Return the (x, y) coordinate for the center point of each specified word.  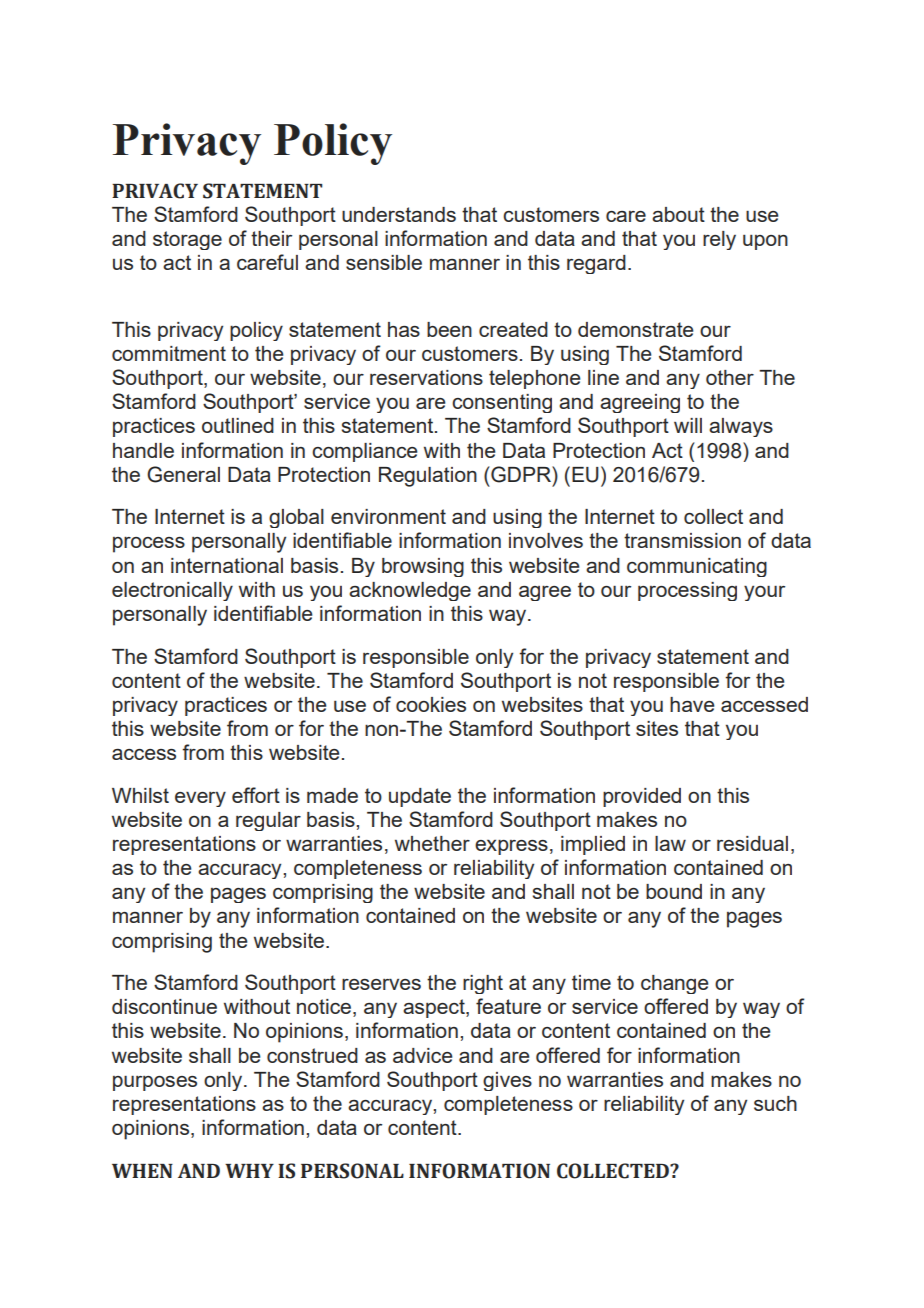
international (227, 565)
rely (719, 240)
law (670, 843)
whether (432, 843)
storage (187, 240)
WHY (249, 1171)
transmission (682, 540)
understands (399, 214)
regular (268, 821)
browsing (423, 567)
